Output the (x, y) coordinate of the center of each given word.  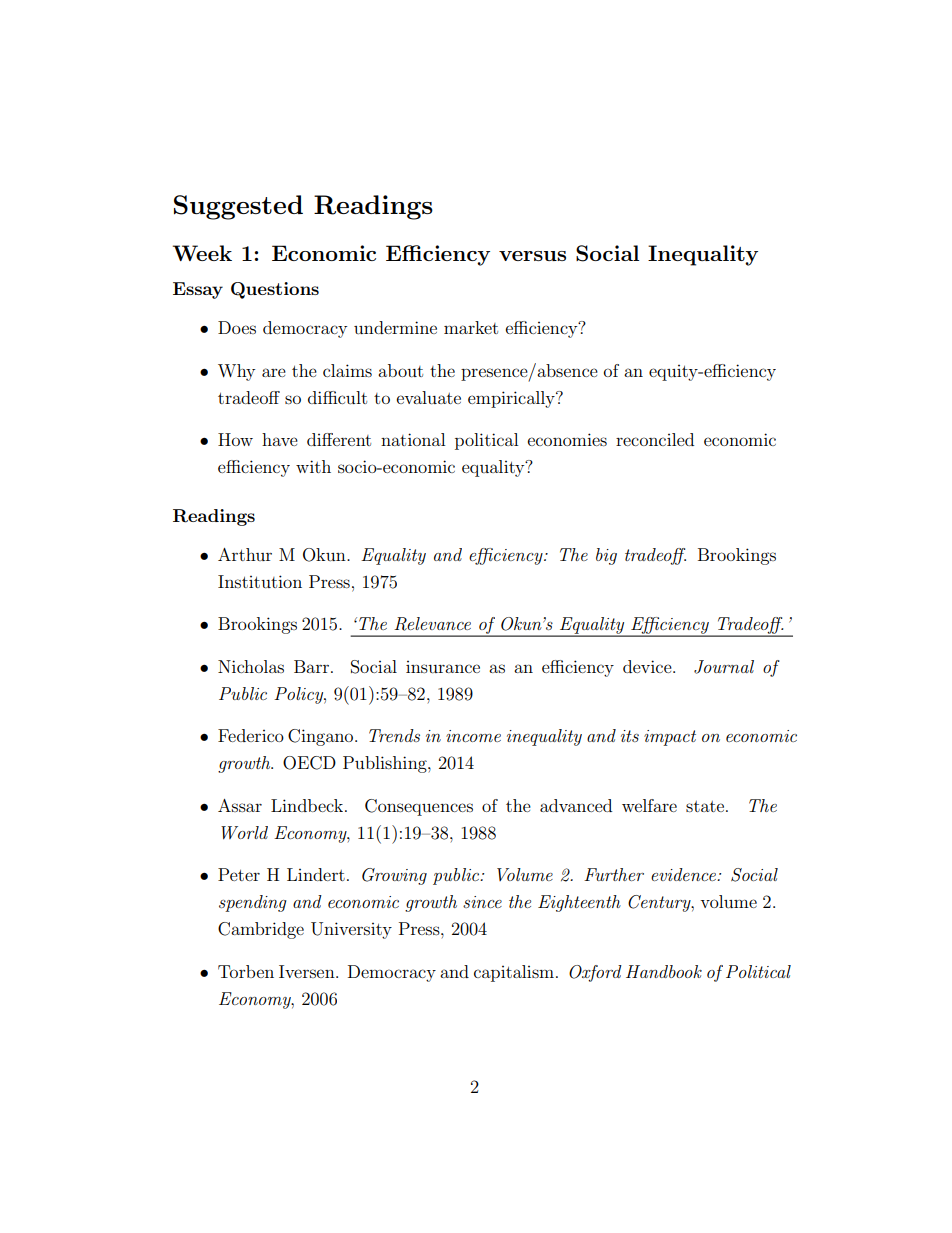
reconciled (655, 439)
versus (532, 256)
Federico (251, 735)
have (280, 439)
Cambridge (261, 930)
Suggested (238, 207)
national (413, 439)
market (471, 327)
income (473, 736)
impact (670, 738)
